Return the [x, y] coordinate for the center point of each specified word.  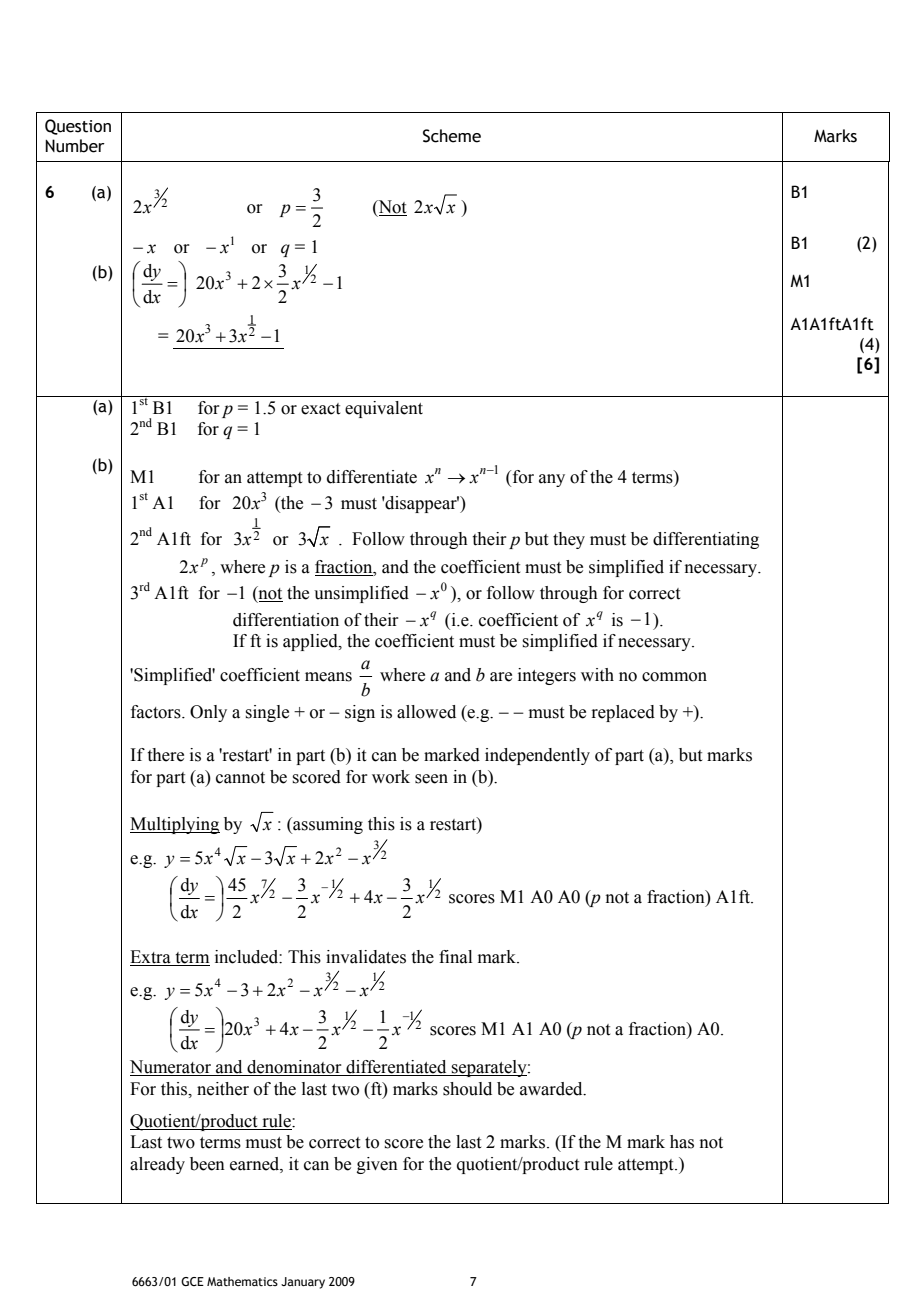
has [682, 1142]
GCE [192, 1281]
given [377, 1165]
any [552, 480]
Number [75, 146]
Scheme [452, 136]
